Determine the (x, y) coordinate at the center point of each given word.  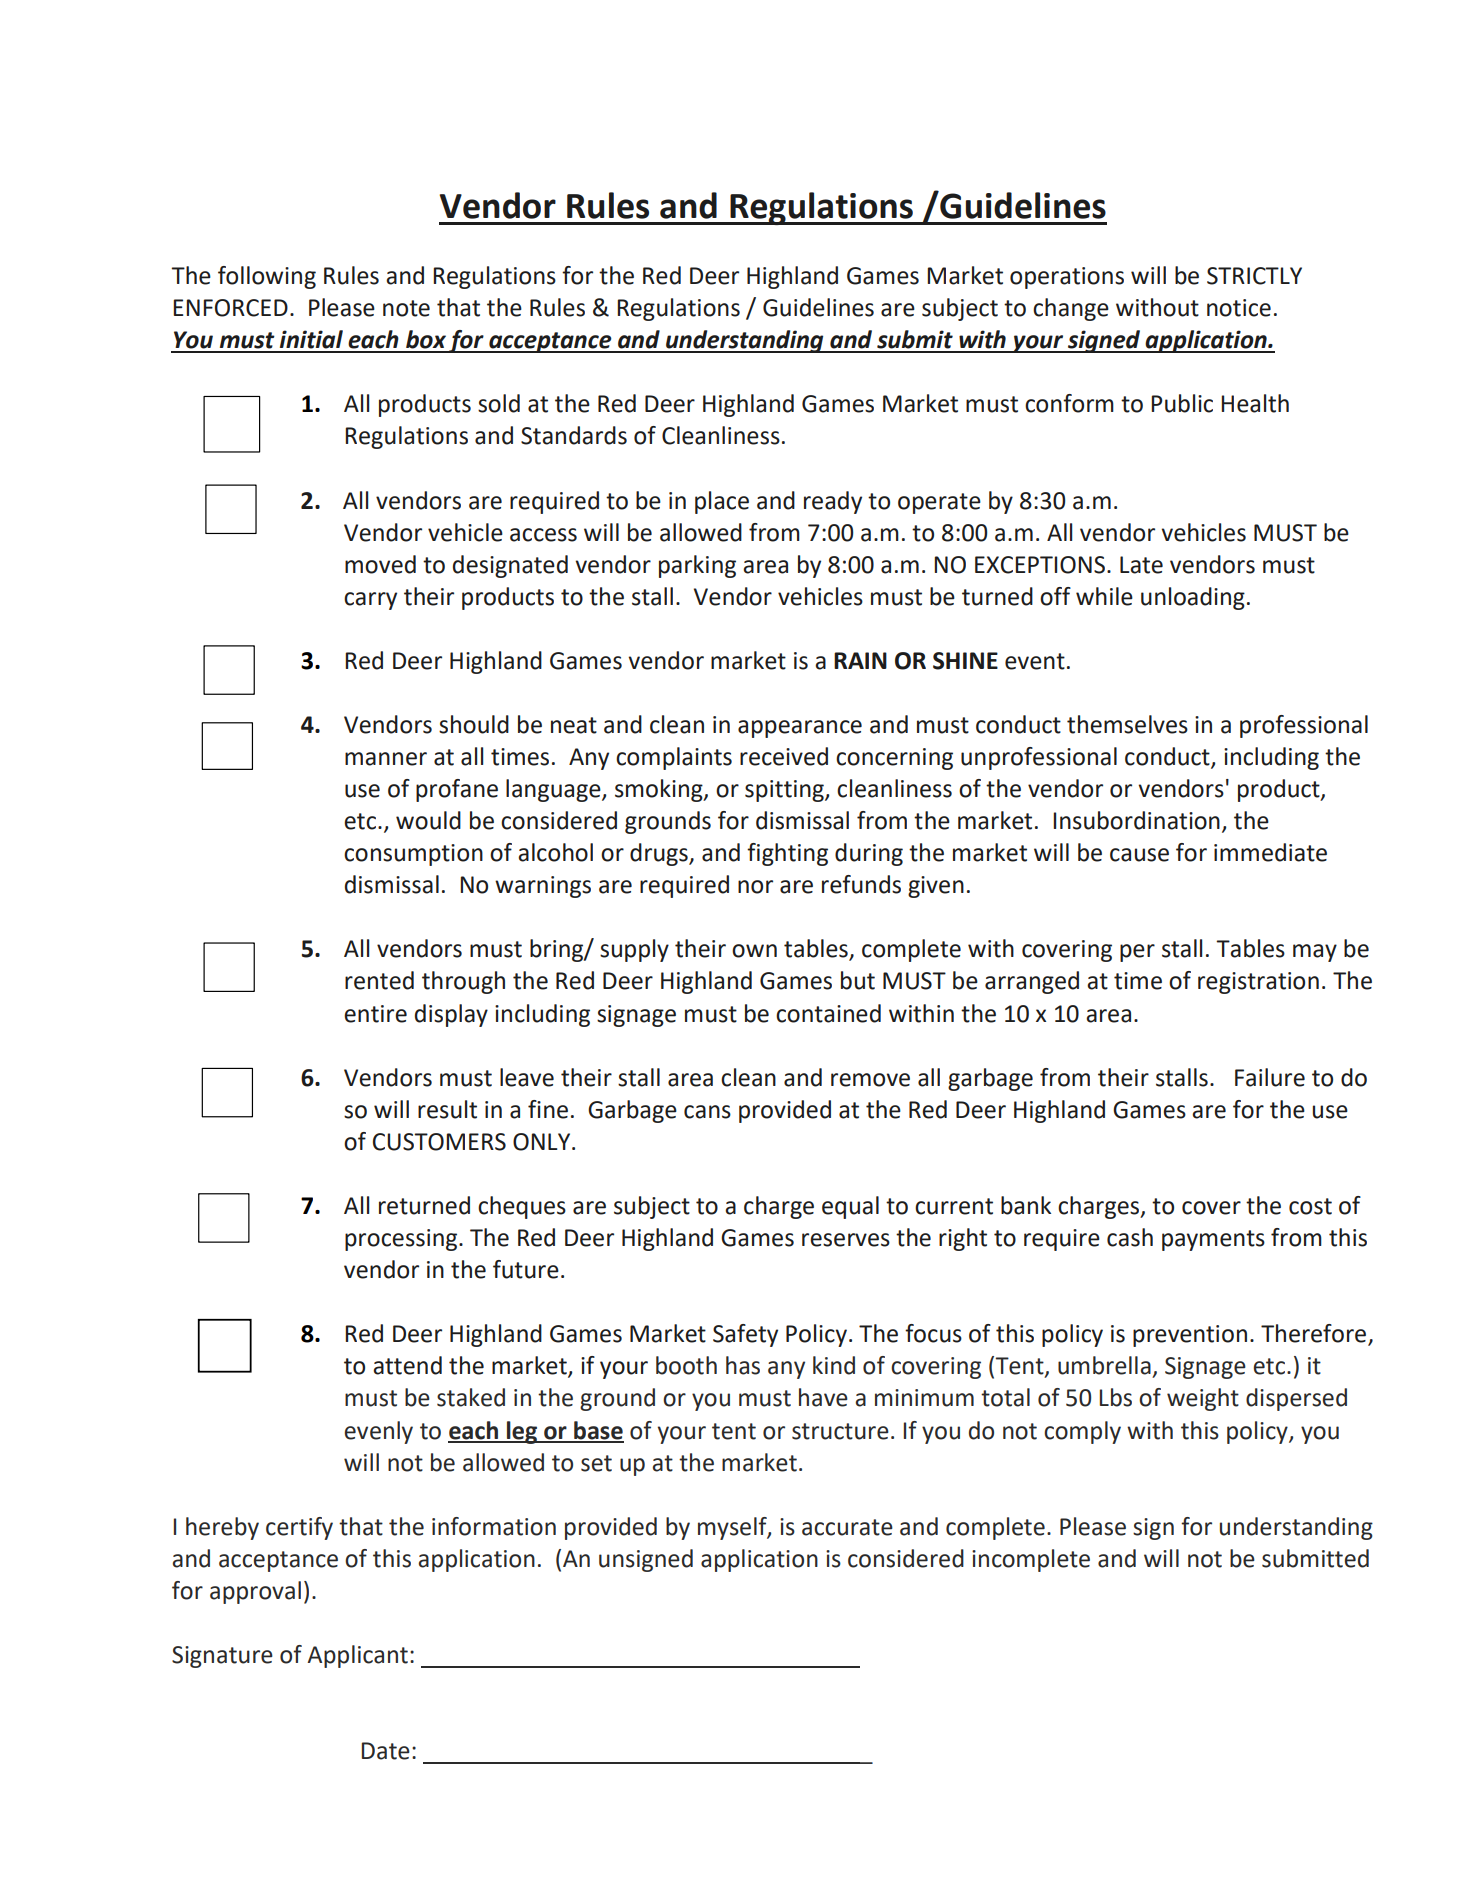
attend (407, 1365)
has (743, 1365)
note (406, 308)
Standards (574, 435)
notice (1239, 308)
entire (375, 1014)
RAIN (860, 660)
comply (1082, 1432)
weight (1203, 1399)
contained (828, 1013)
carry (370, 601)
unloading (1193, 598)
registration (1258, 983)
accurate (847, 1527)
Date (386, 1751)
